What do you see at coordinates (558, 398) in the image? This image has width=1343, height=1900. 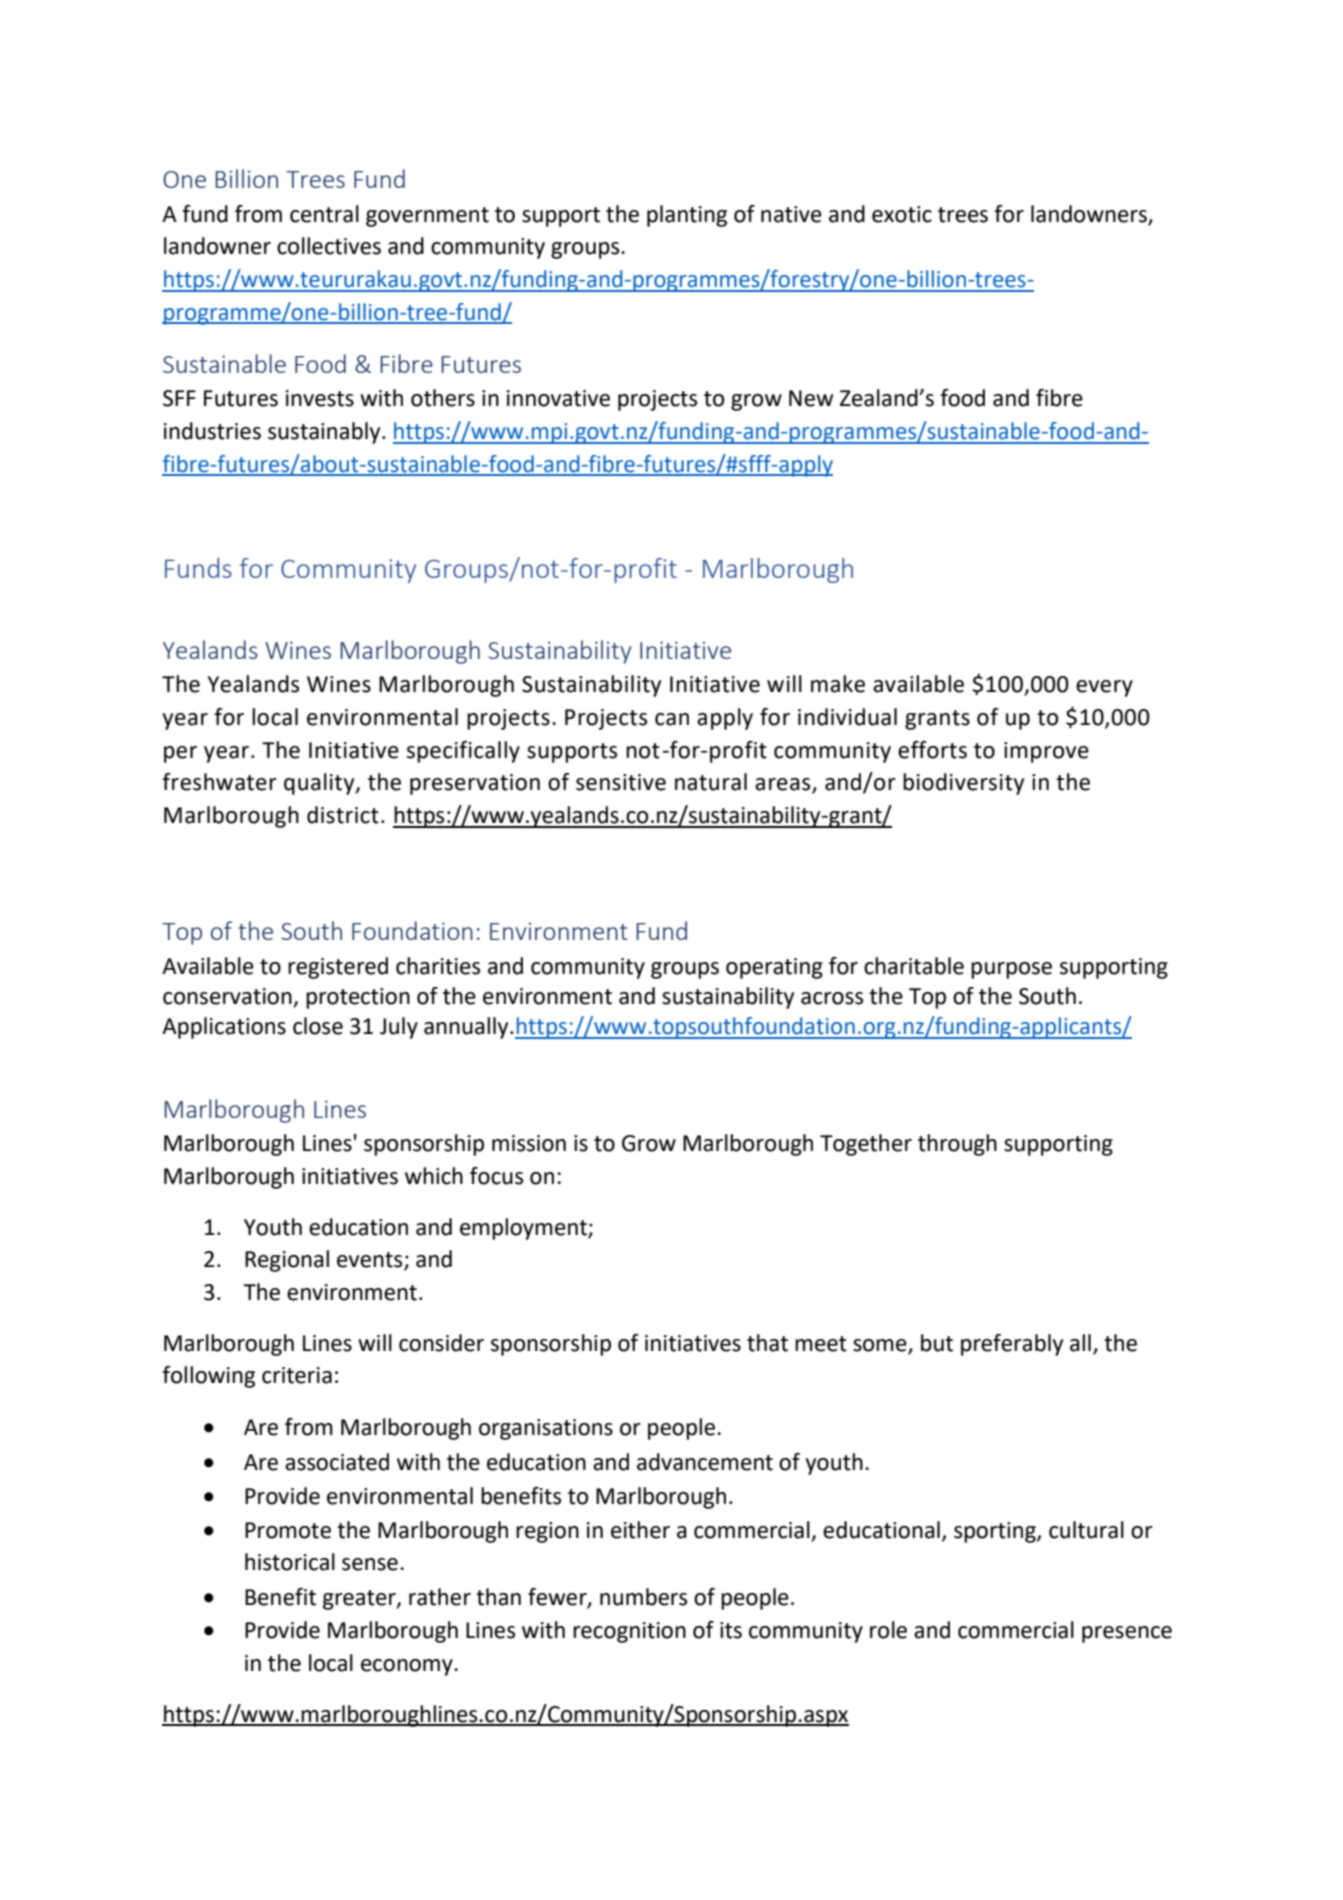 I see `innovative` at bounding box center [558, 398].
